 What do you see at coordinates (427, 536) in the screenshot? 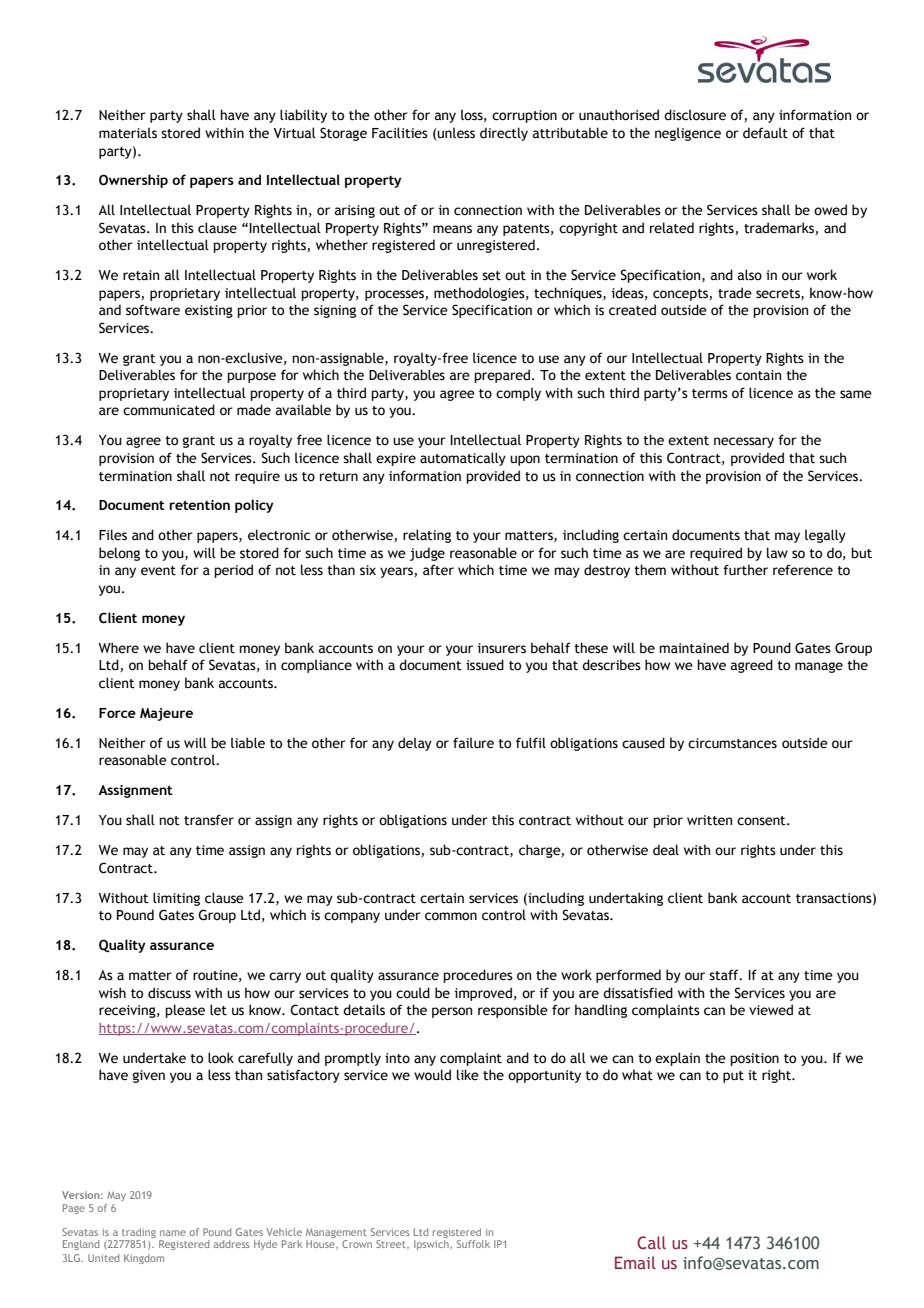
I see `relating` at bounding box center [427, 536].
